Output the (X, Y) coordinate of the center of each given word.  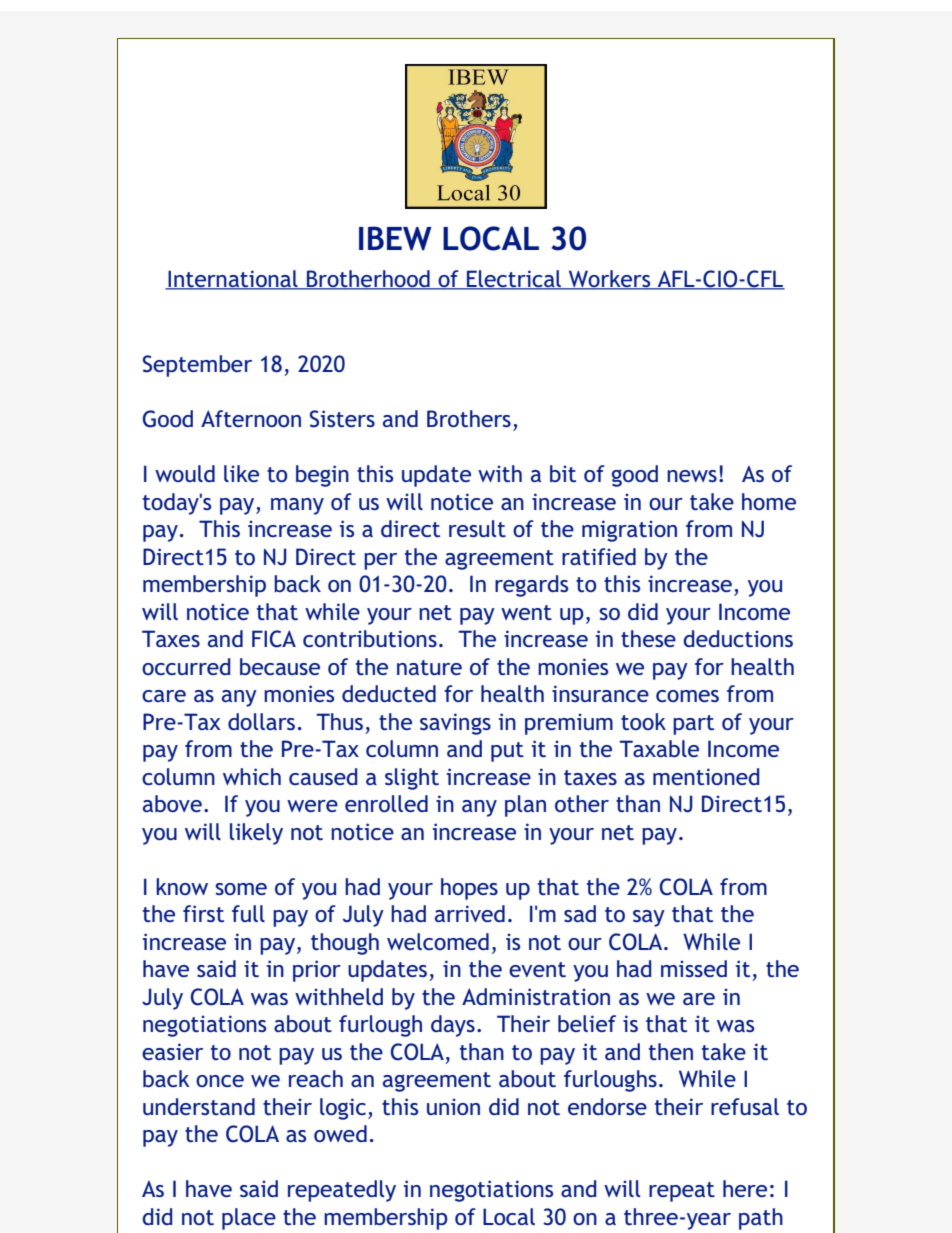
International (233, 280)
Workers (610, 280)
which (252, 776)
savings (455, 724)
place (249, 1219)
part (693, 725)
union (453, 1106)
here (745, 1188)
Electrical (514, 280)
